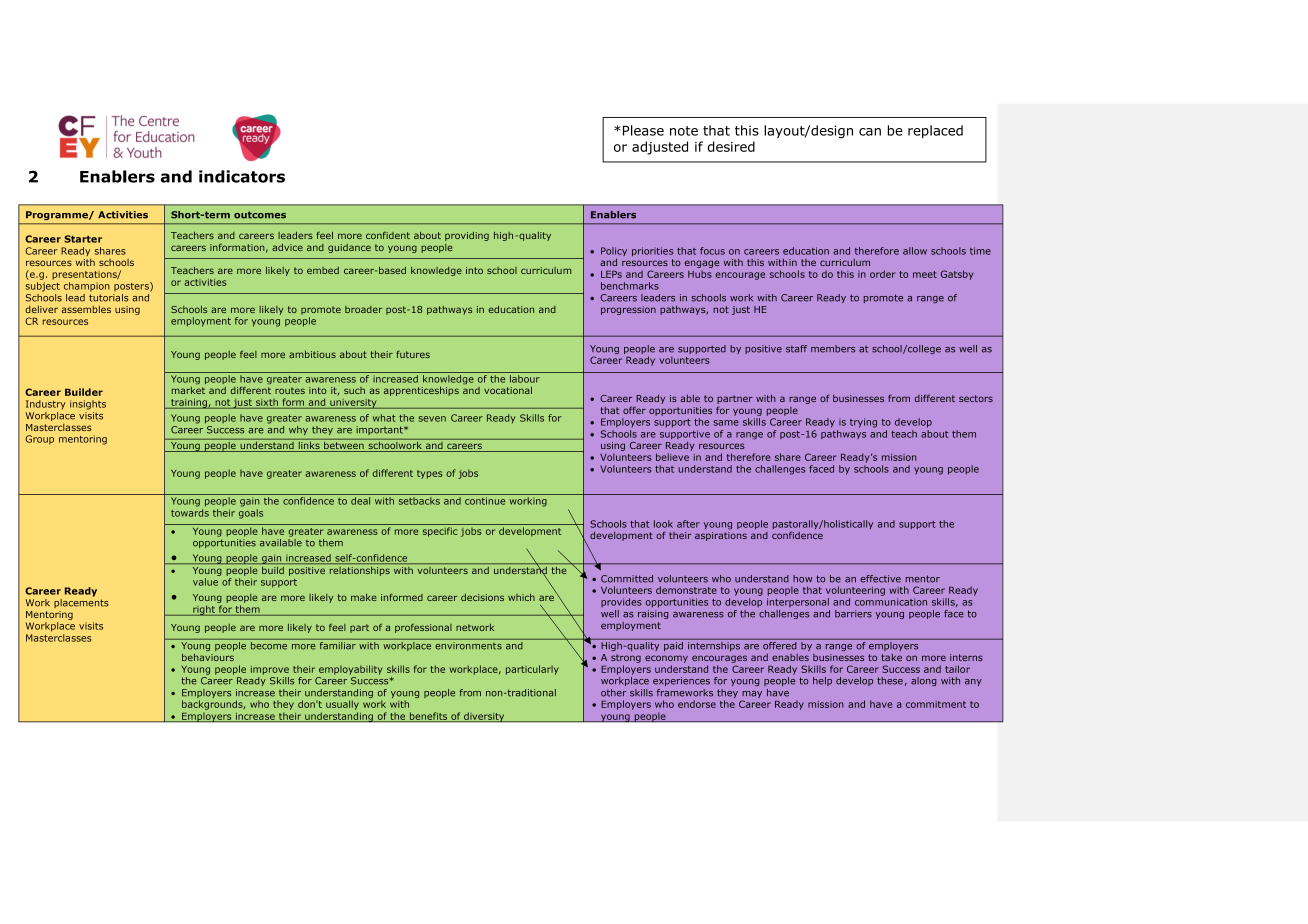 This screenshot has width=1308, height=924. What do you see at coordinates (109, 298) in the screenshot?
I see `tutorials` at bounding box center [109, 298].
